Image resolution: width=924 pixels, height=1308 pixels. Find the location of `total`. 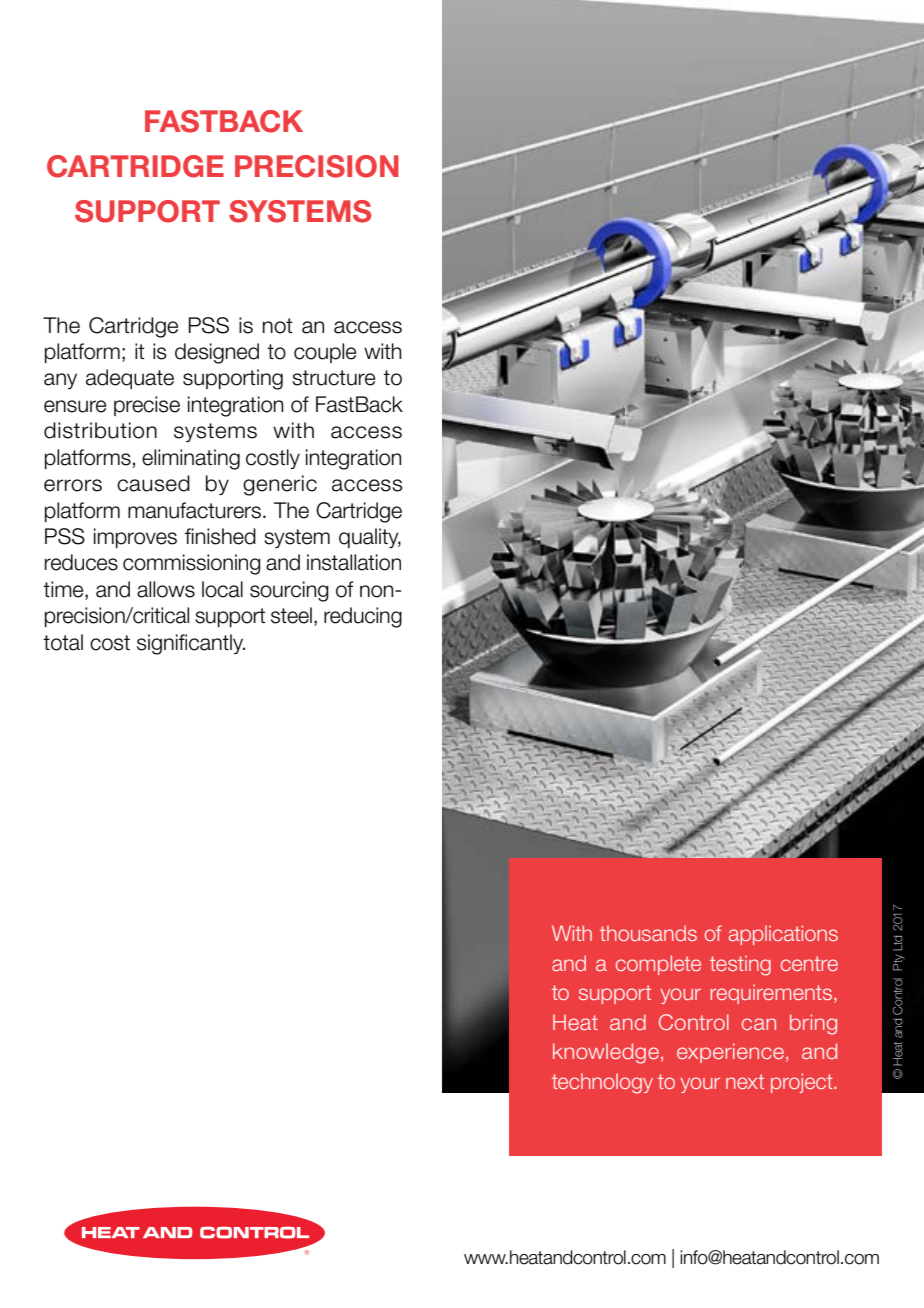

total is located at coordinates (63, 642).
